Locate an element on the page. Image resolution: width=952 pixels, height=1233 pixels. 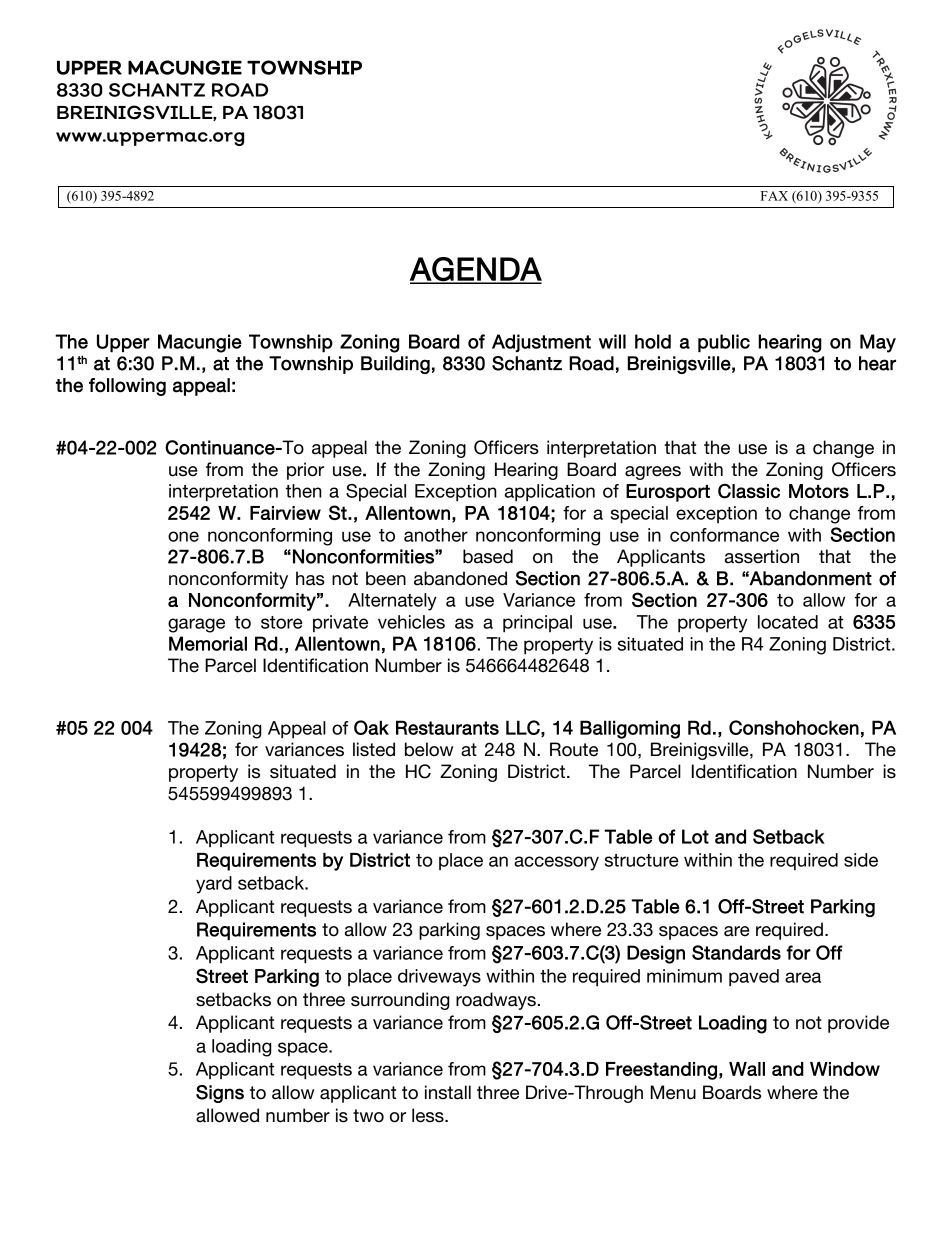
Memorial is located at coordinates (208, 643).
